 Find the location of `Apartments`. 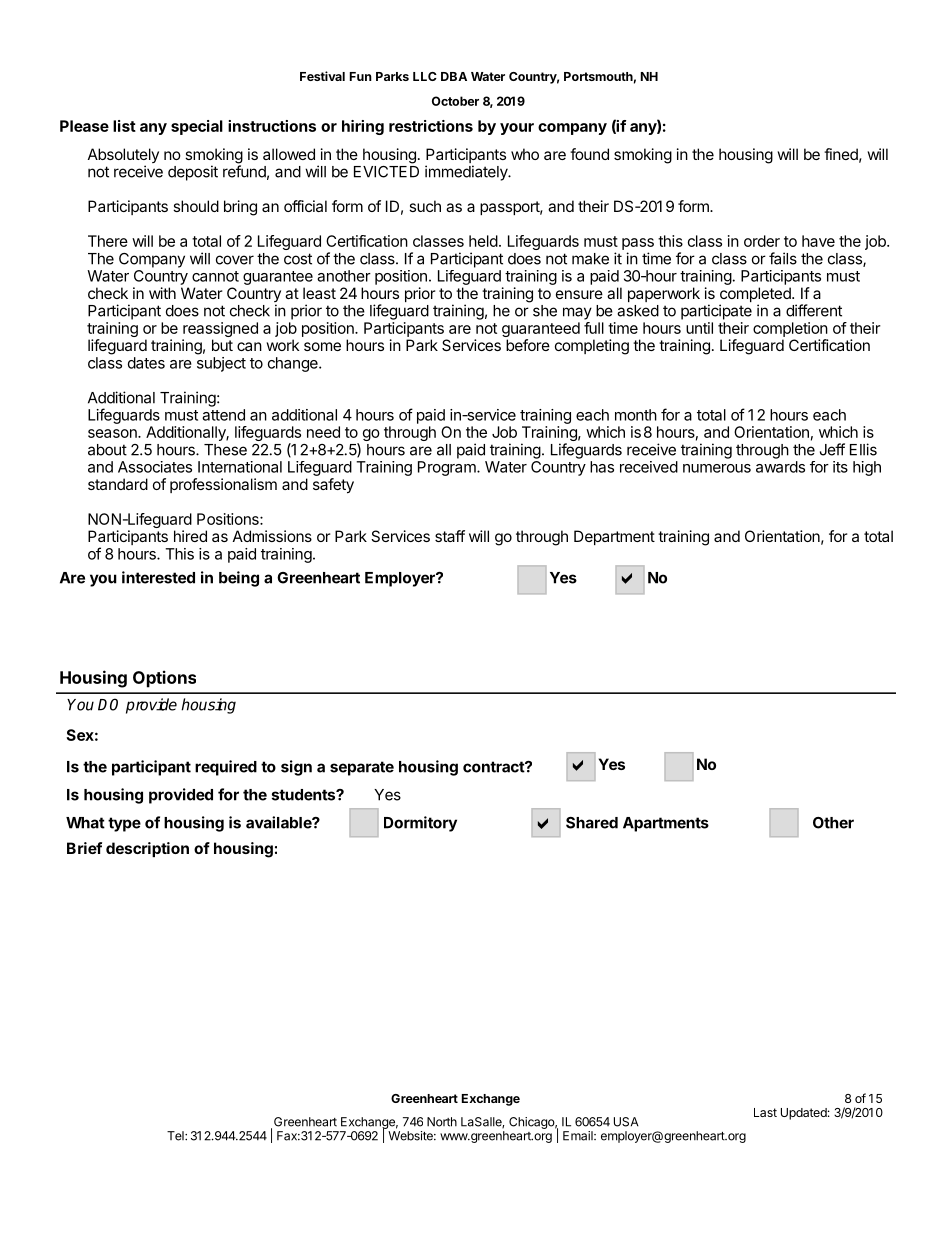

Apartments is located at coordinates (666, 824).
